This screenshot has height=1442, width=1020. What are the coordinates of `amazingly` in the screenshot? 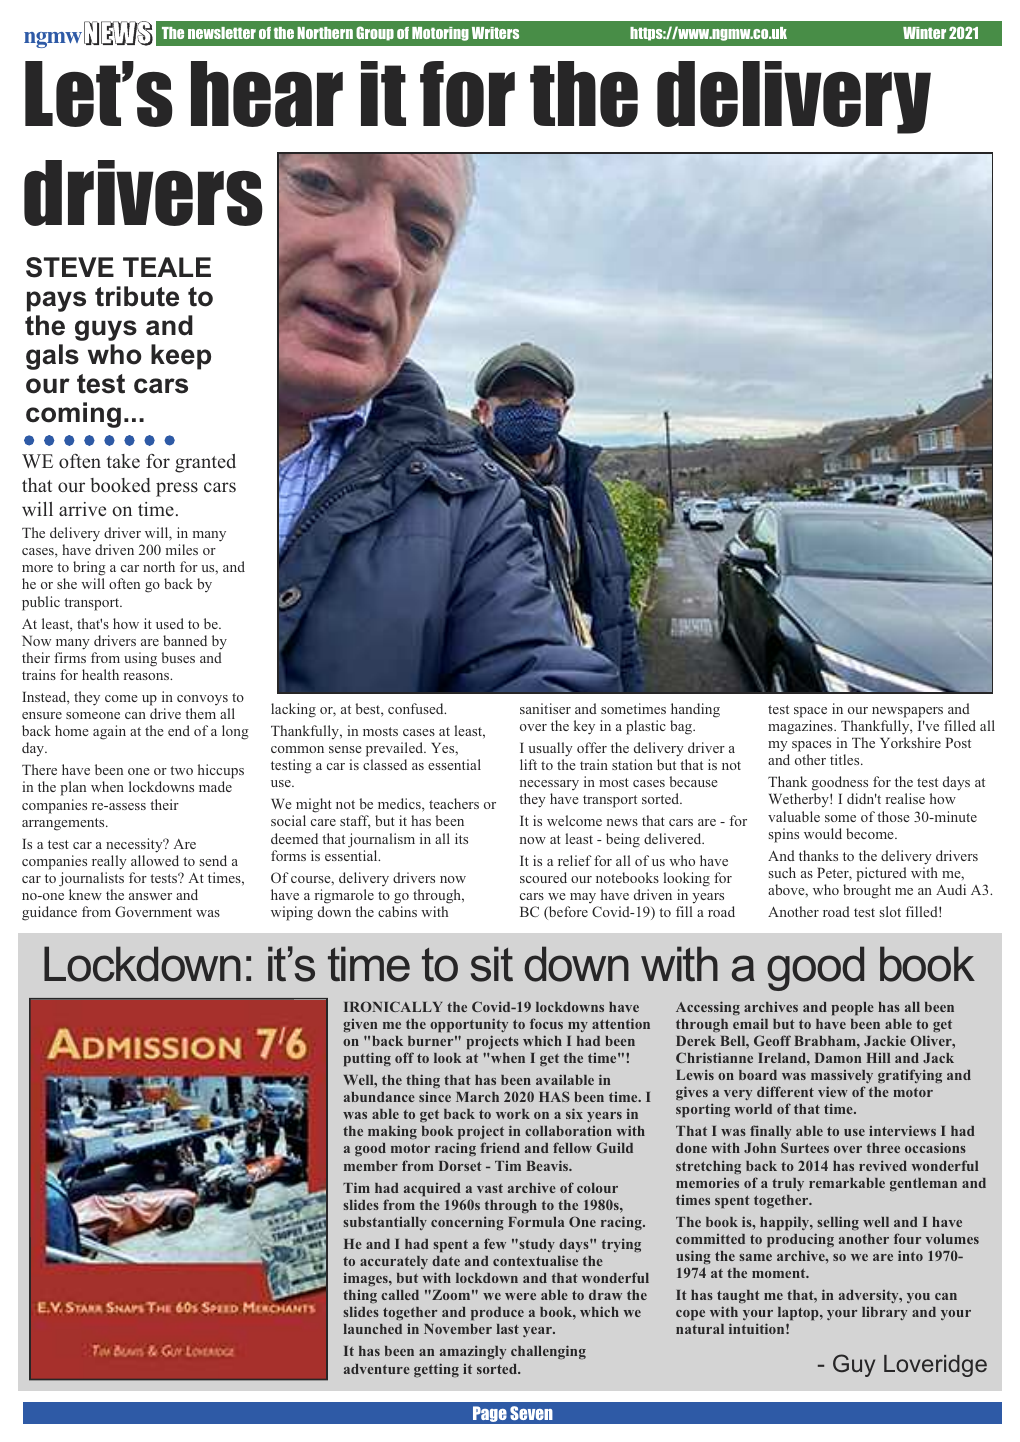 It's located at (473, 1352).
